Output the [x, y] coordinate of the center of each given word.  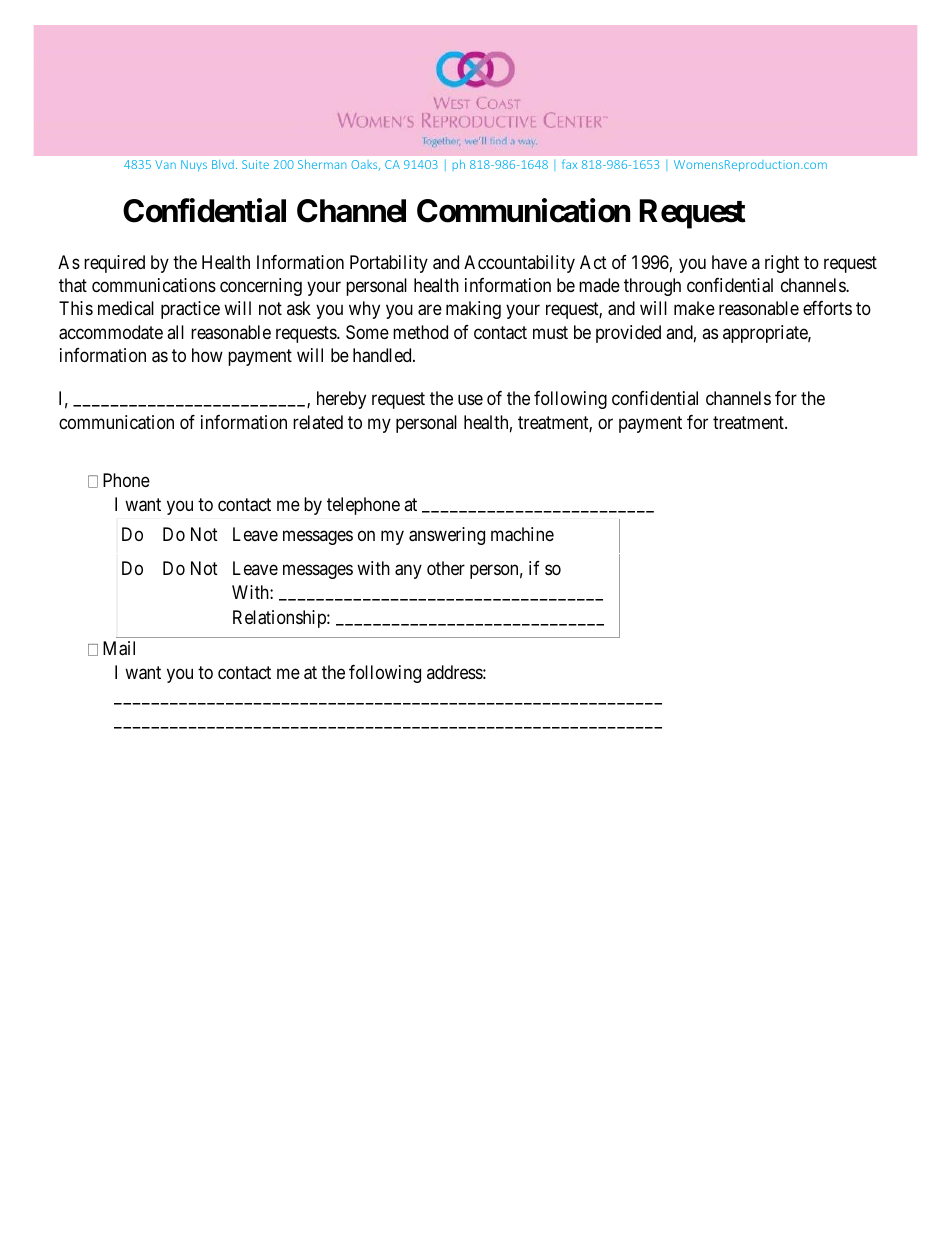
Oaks [365, 165]
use [470, 400]
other [446, 568]
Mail [119, 648]
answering [447, 536]
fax [569, 164]
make [694, 308]
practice [190, 310]
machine [522, 534]
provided [628, 334]
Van [165, 164]
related [318, 422]
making [473, 310]
